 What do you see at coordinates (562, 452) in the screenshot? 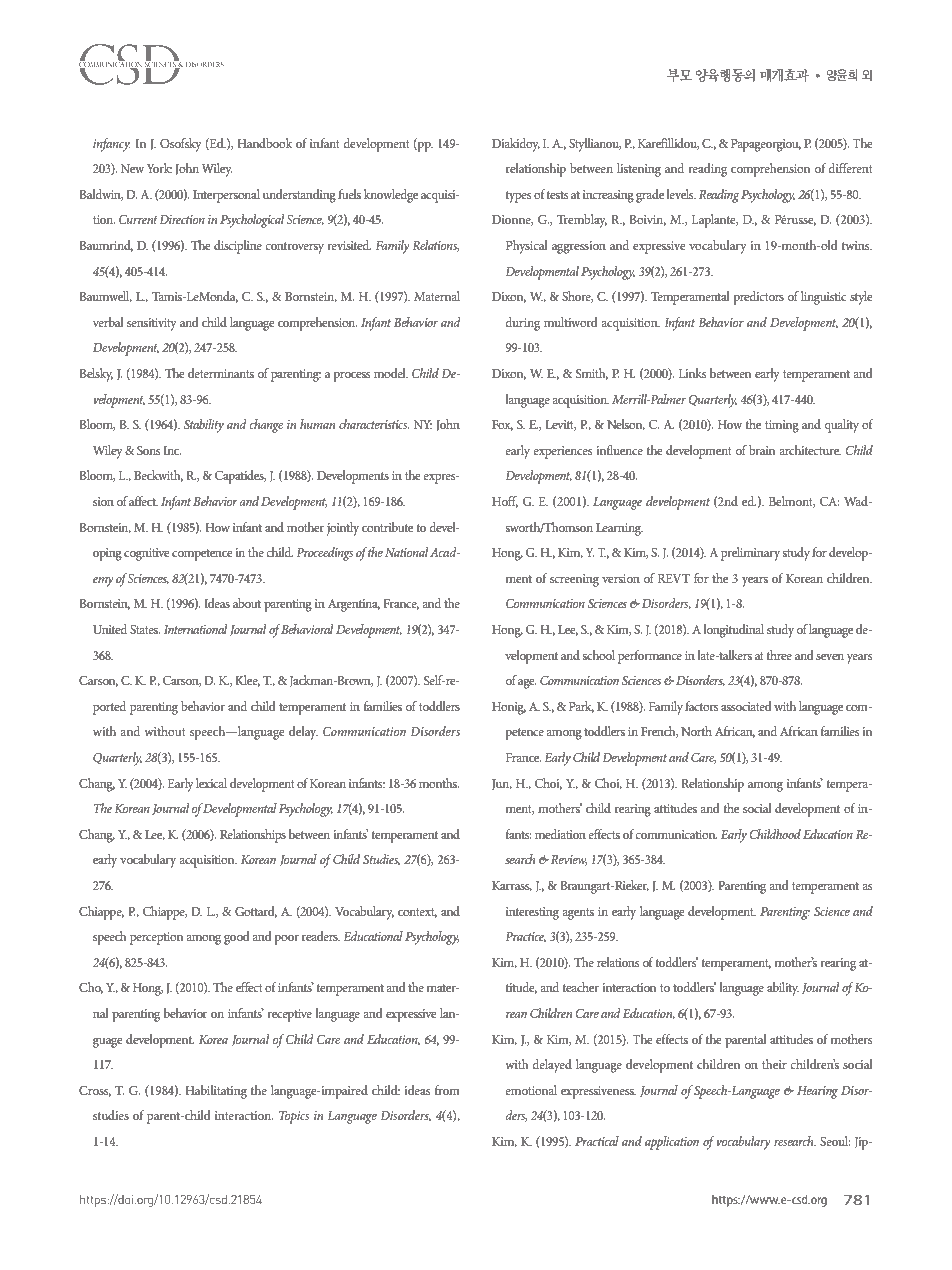
I see `experiences` at bounding box center [562, 452].
